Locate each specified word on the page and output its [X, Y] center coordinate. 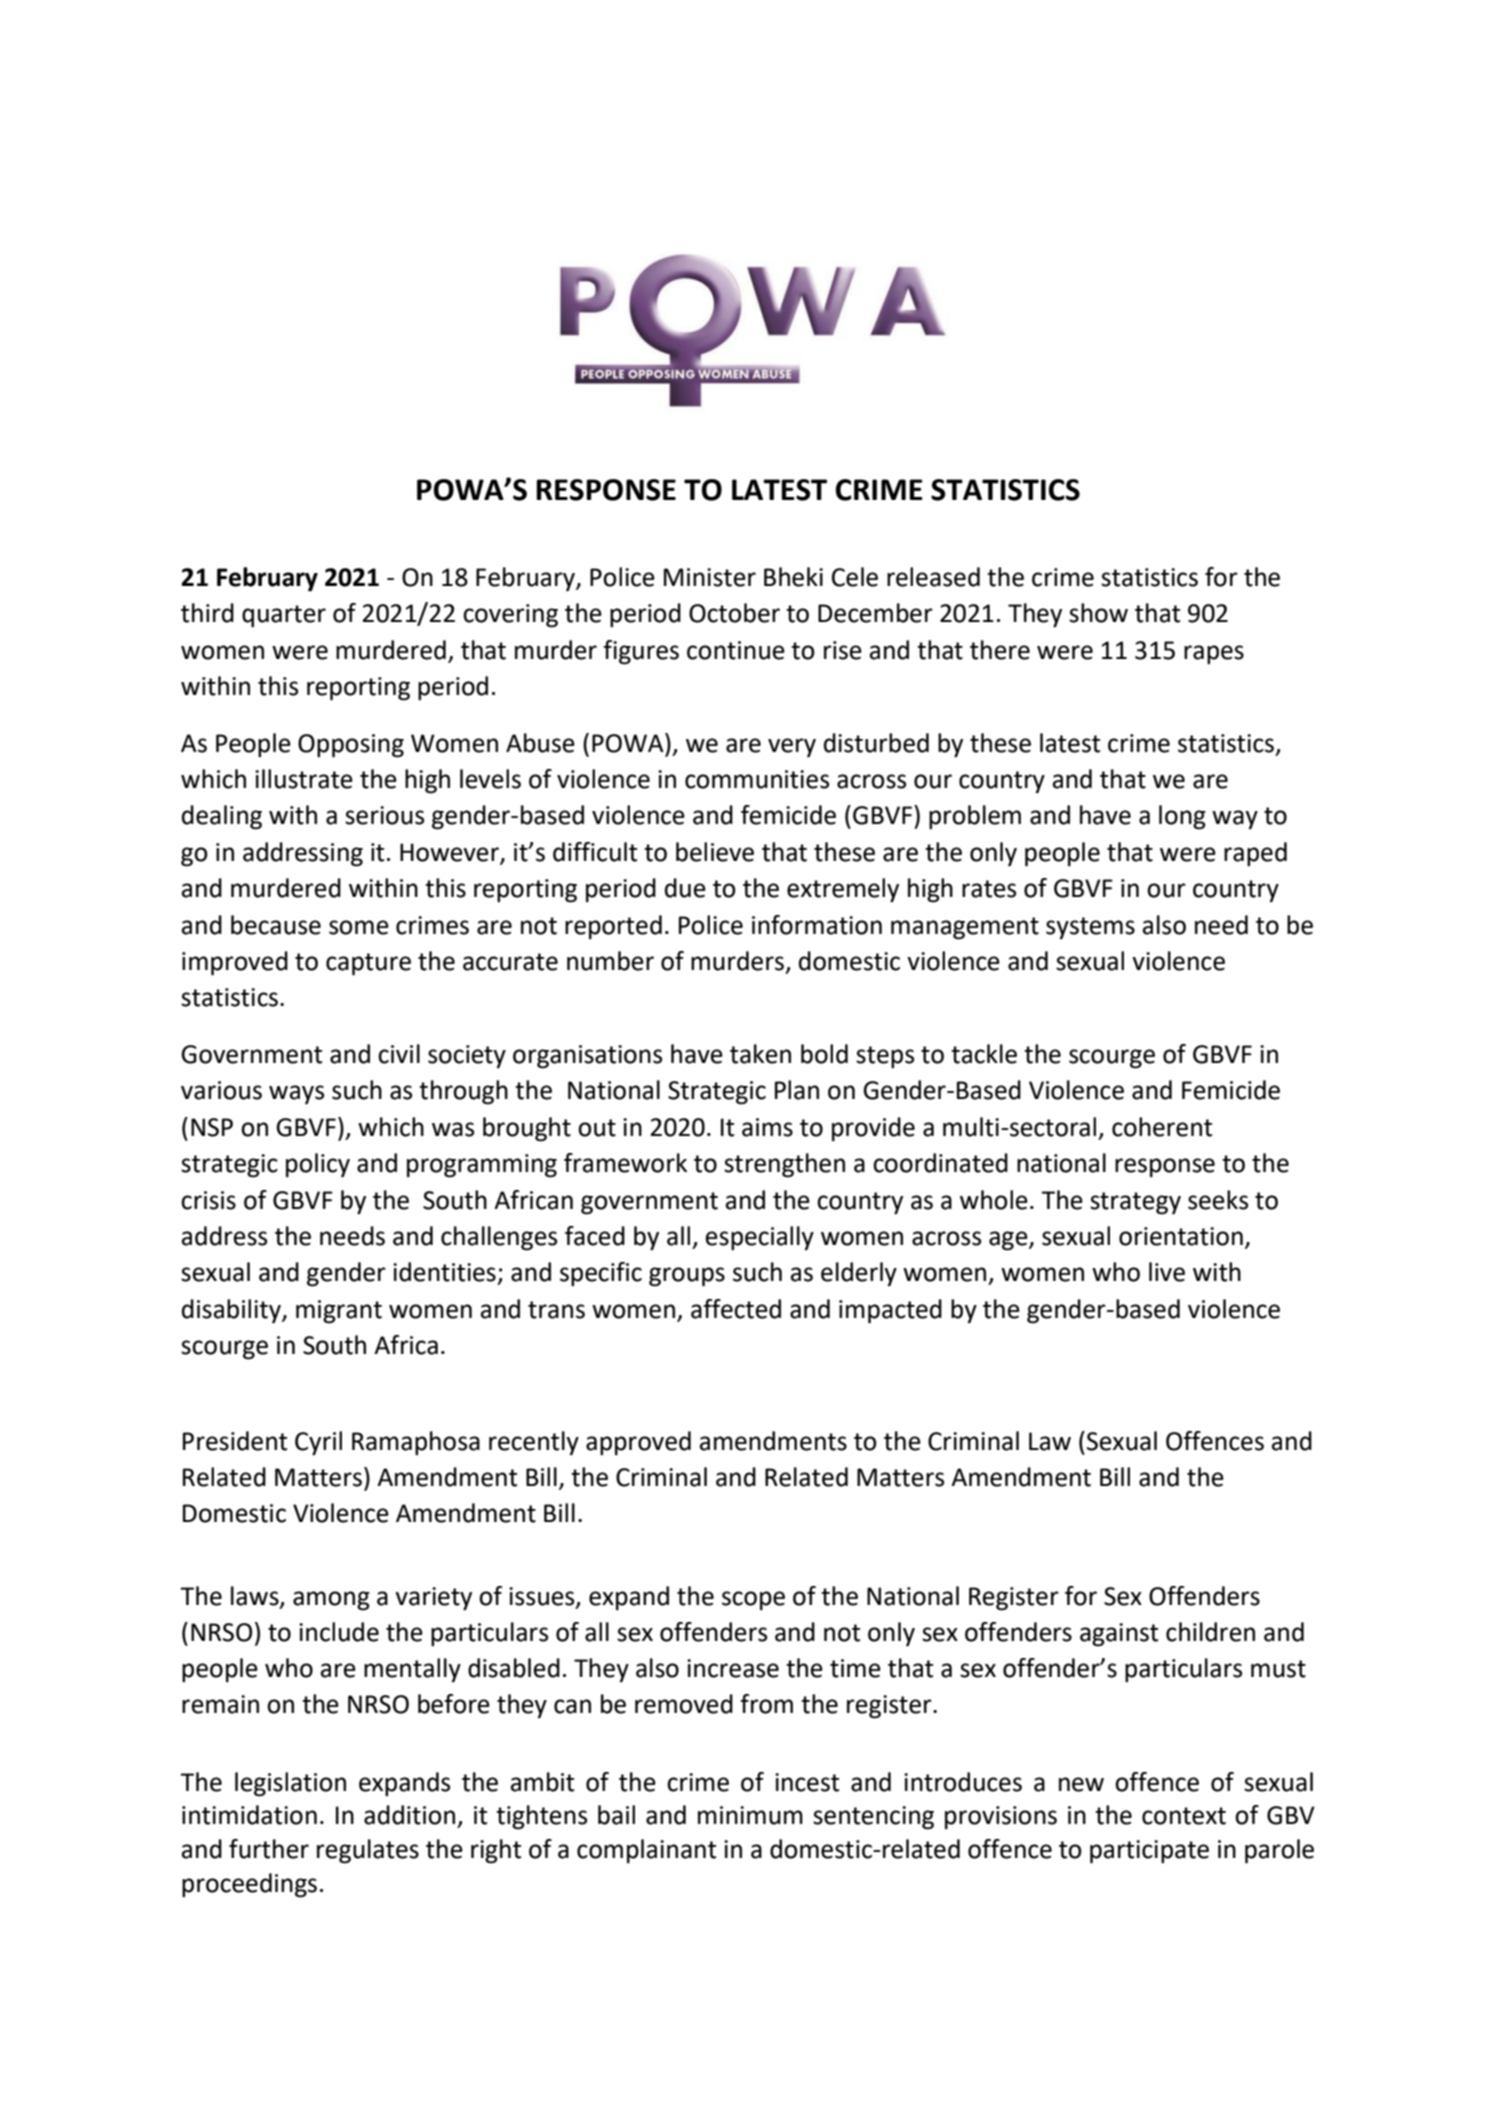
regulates [368, 1851]
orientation [1181, 1236]
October [734, 613]
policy [318, 1165]
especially [760, 1238]
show [1098, 613]
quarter [284, 616]
